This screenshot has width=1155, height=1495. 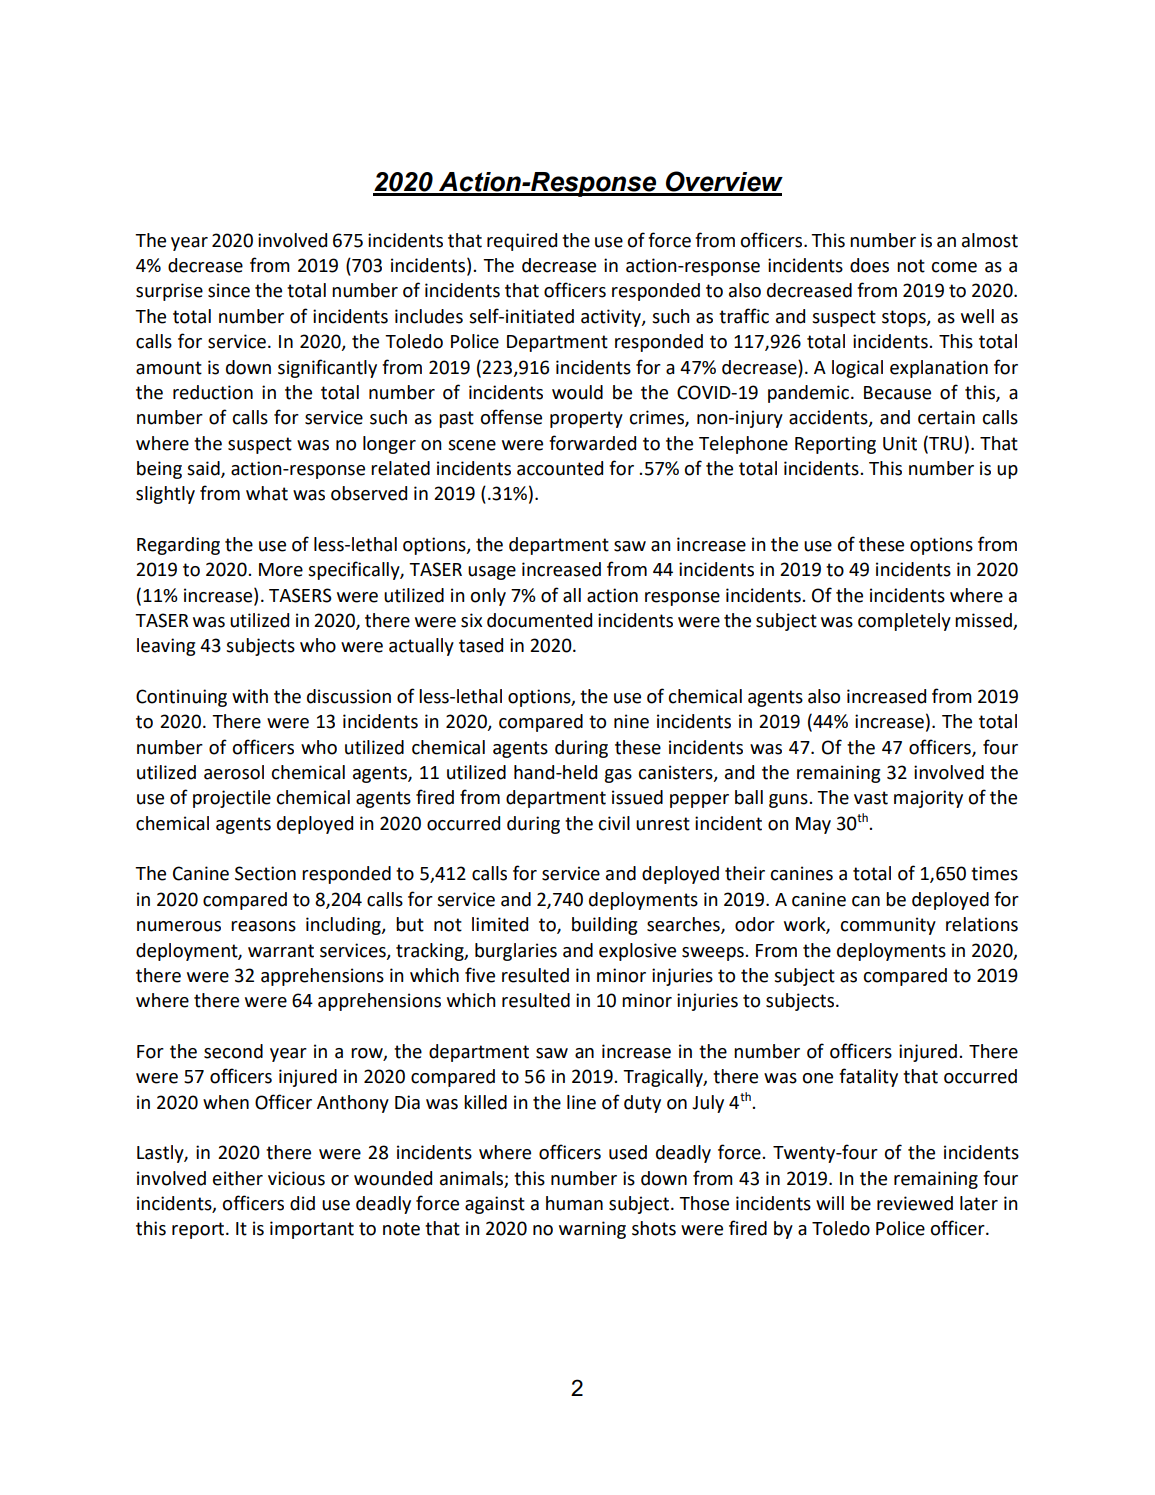 What do you see at coordinates (250, 696) in the screenshot?
I see `with` at bounding box center [250, 696].
